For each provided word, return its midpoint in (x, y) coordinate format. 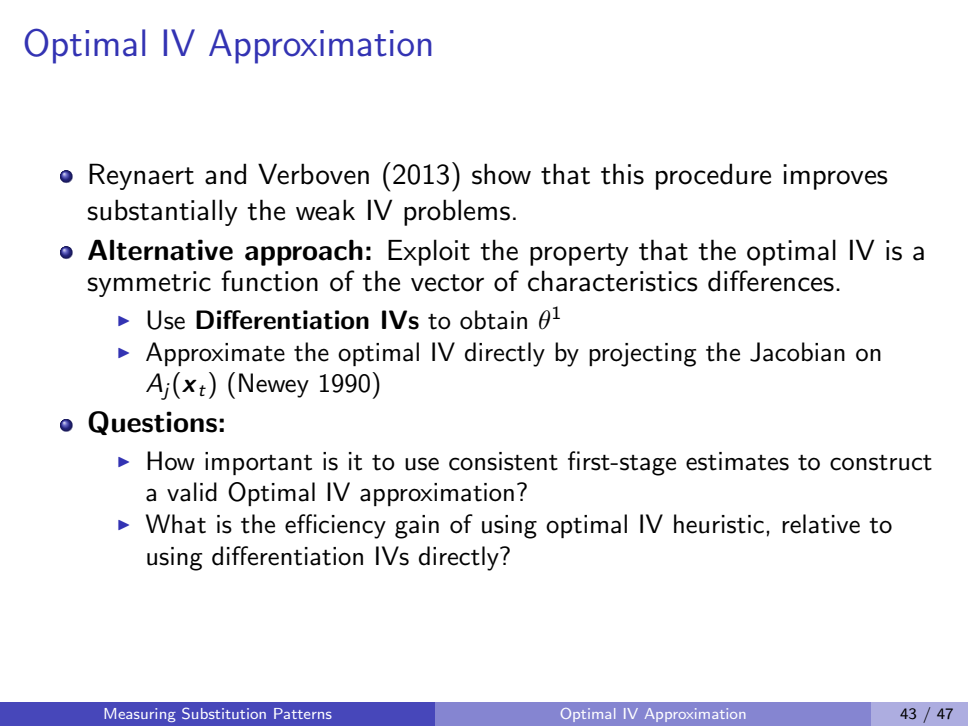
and (225, 174)
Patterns (303, 713)
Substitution (224, 713)
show (501, 174)
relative (821, 524)
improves (835, 177)
